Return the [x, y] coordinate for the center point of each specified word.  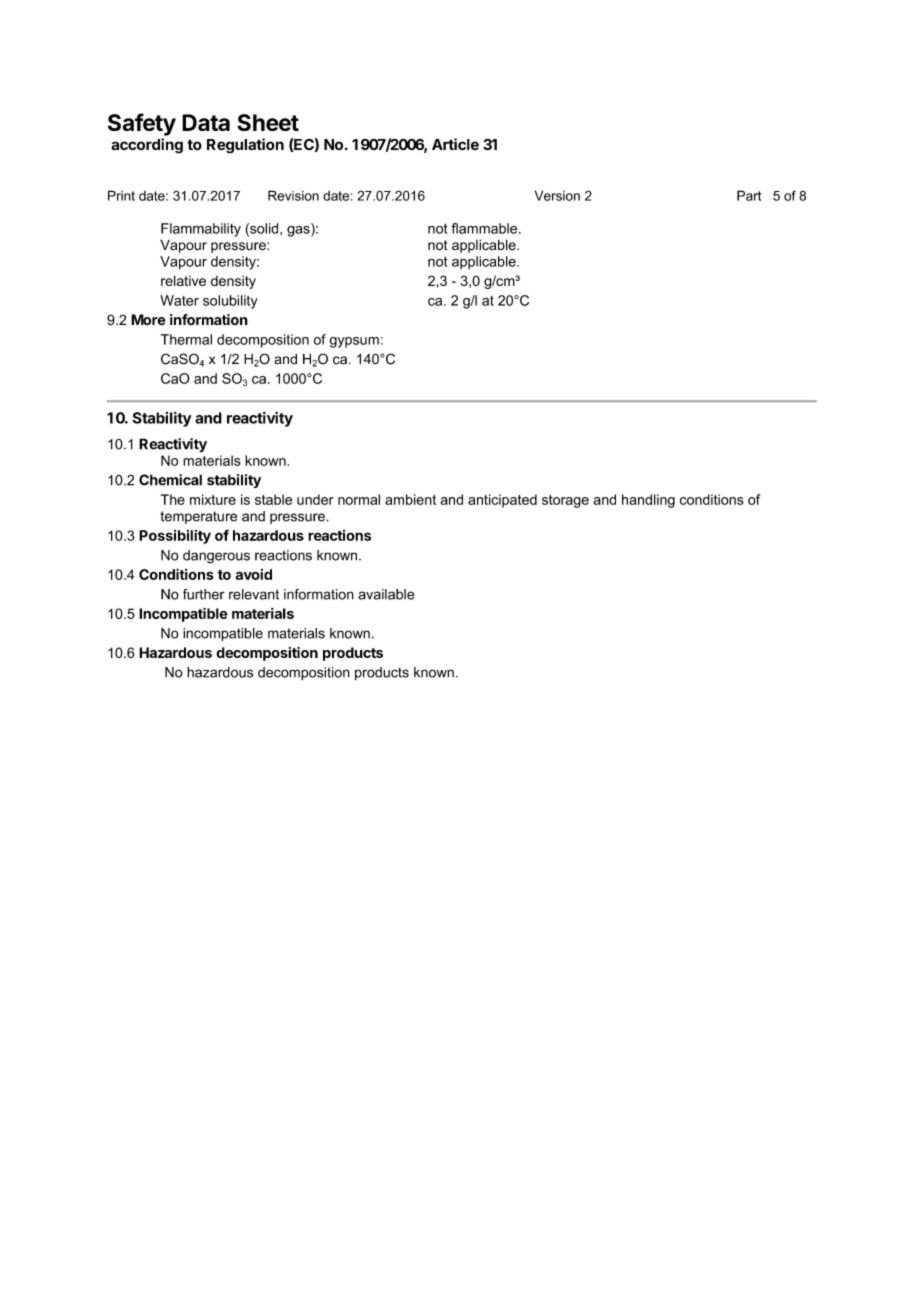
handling [648, 501]
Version [557, 195]
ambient [410, 499]
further [204, 594]
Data [206, 122]
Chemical [170, 480]
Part [749, 195]
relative [183, 280]
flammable [485, 228]
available [386, 594]
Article [455, 144]
